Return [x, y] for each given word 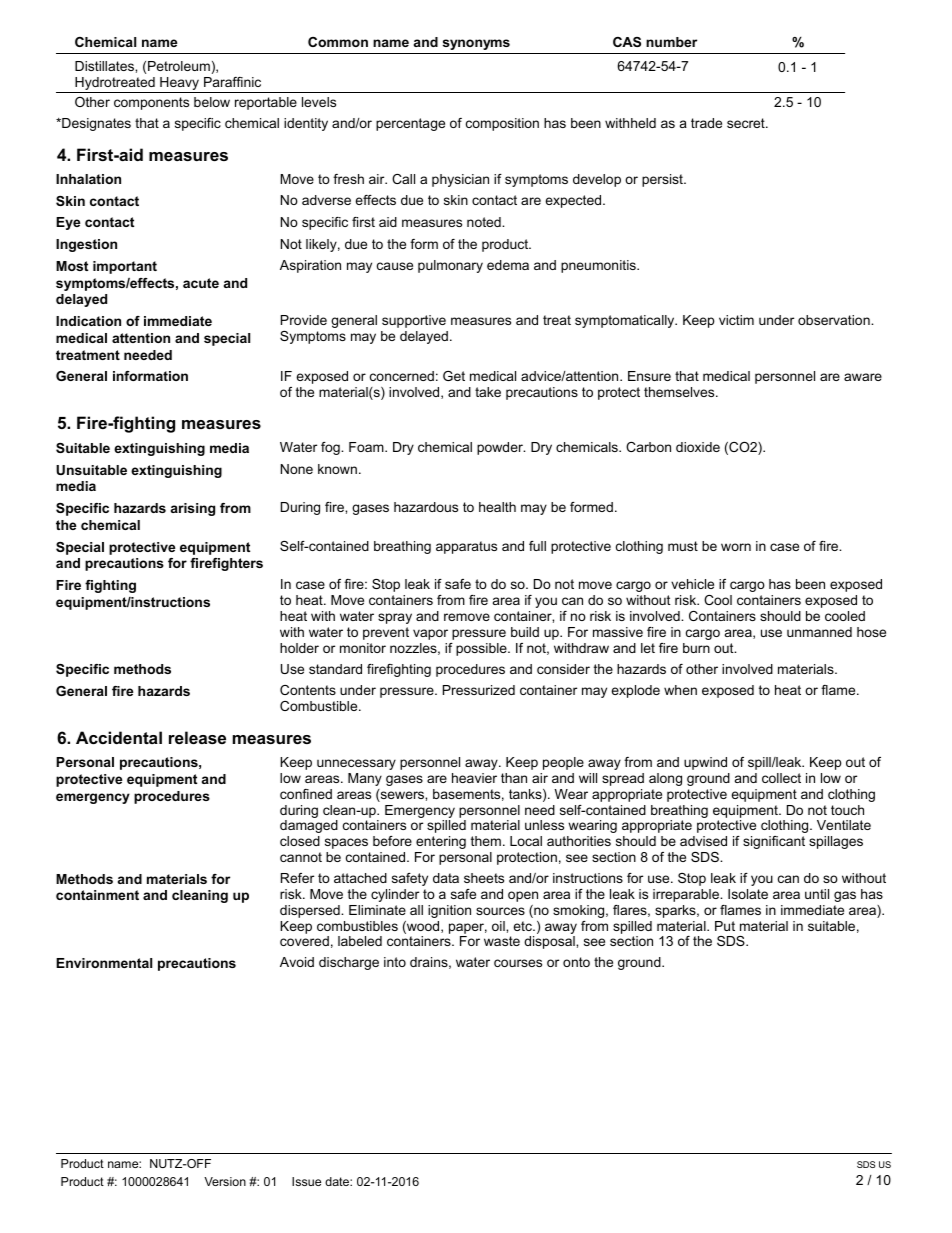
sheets [484, 878]
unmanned [819, 632]
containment [97, 895]
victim [736, 320]
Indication [88, 321]
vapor [430, 634]
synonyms [476, 44]
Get [454, 376]
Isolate [748, 894]
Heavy [179, 83]
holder [299, 648]
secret [747, 123]
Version [225, 1181]
